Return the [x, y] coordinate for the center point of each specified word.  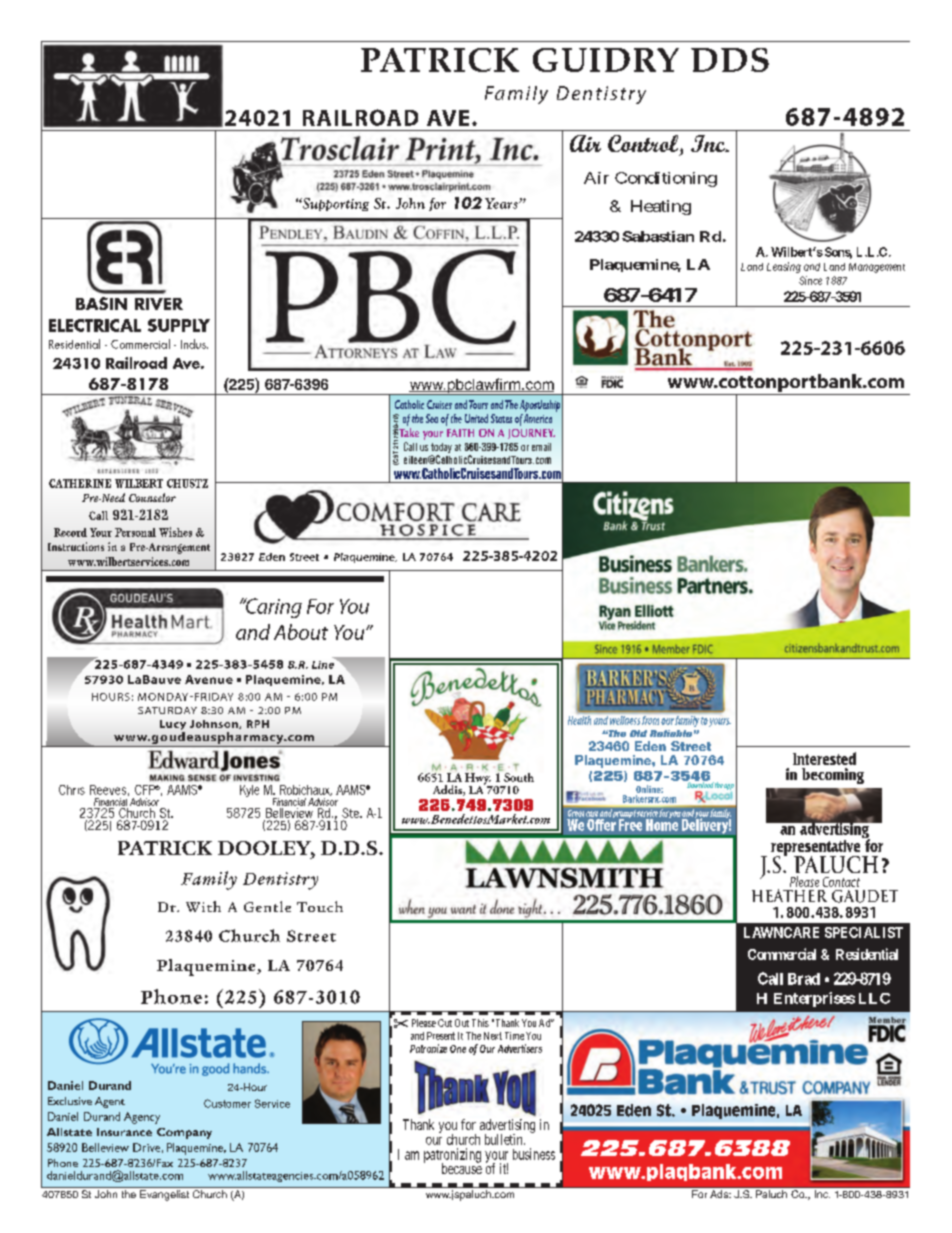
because [462, 1168]
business [534, 1154]
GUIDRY [606, 60]
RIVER [159, 304]
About [301, 632]
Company [184, 1133]
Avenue [209, 679]
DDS [730, 60]
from [650, 720]
